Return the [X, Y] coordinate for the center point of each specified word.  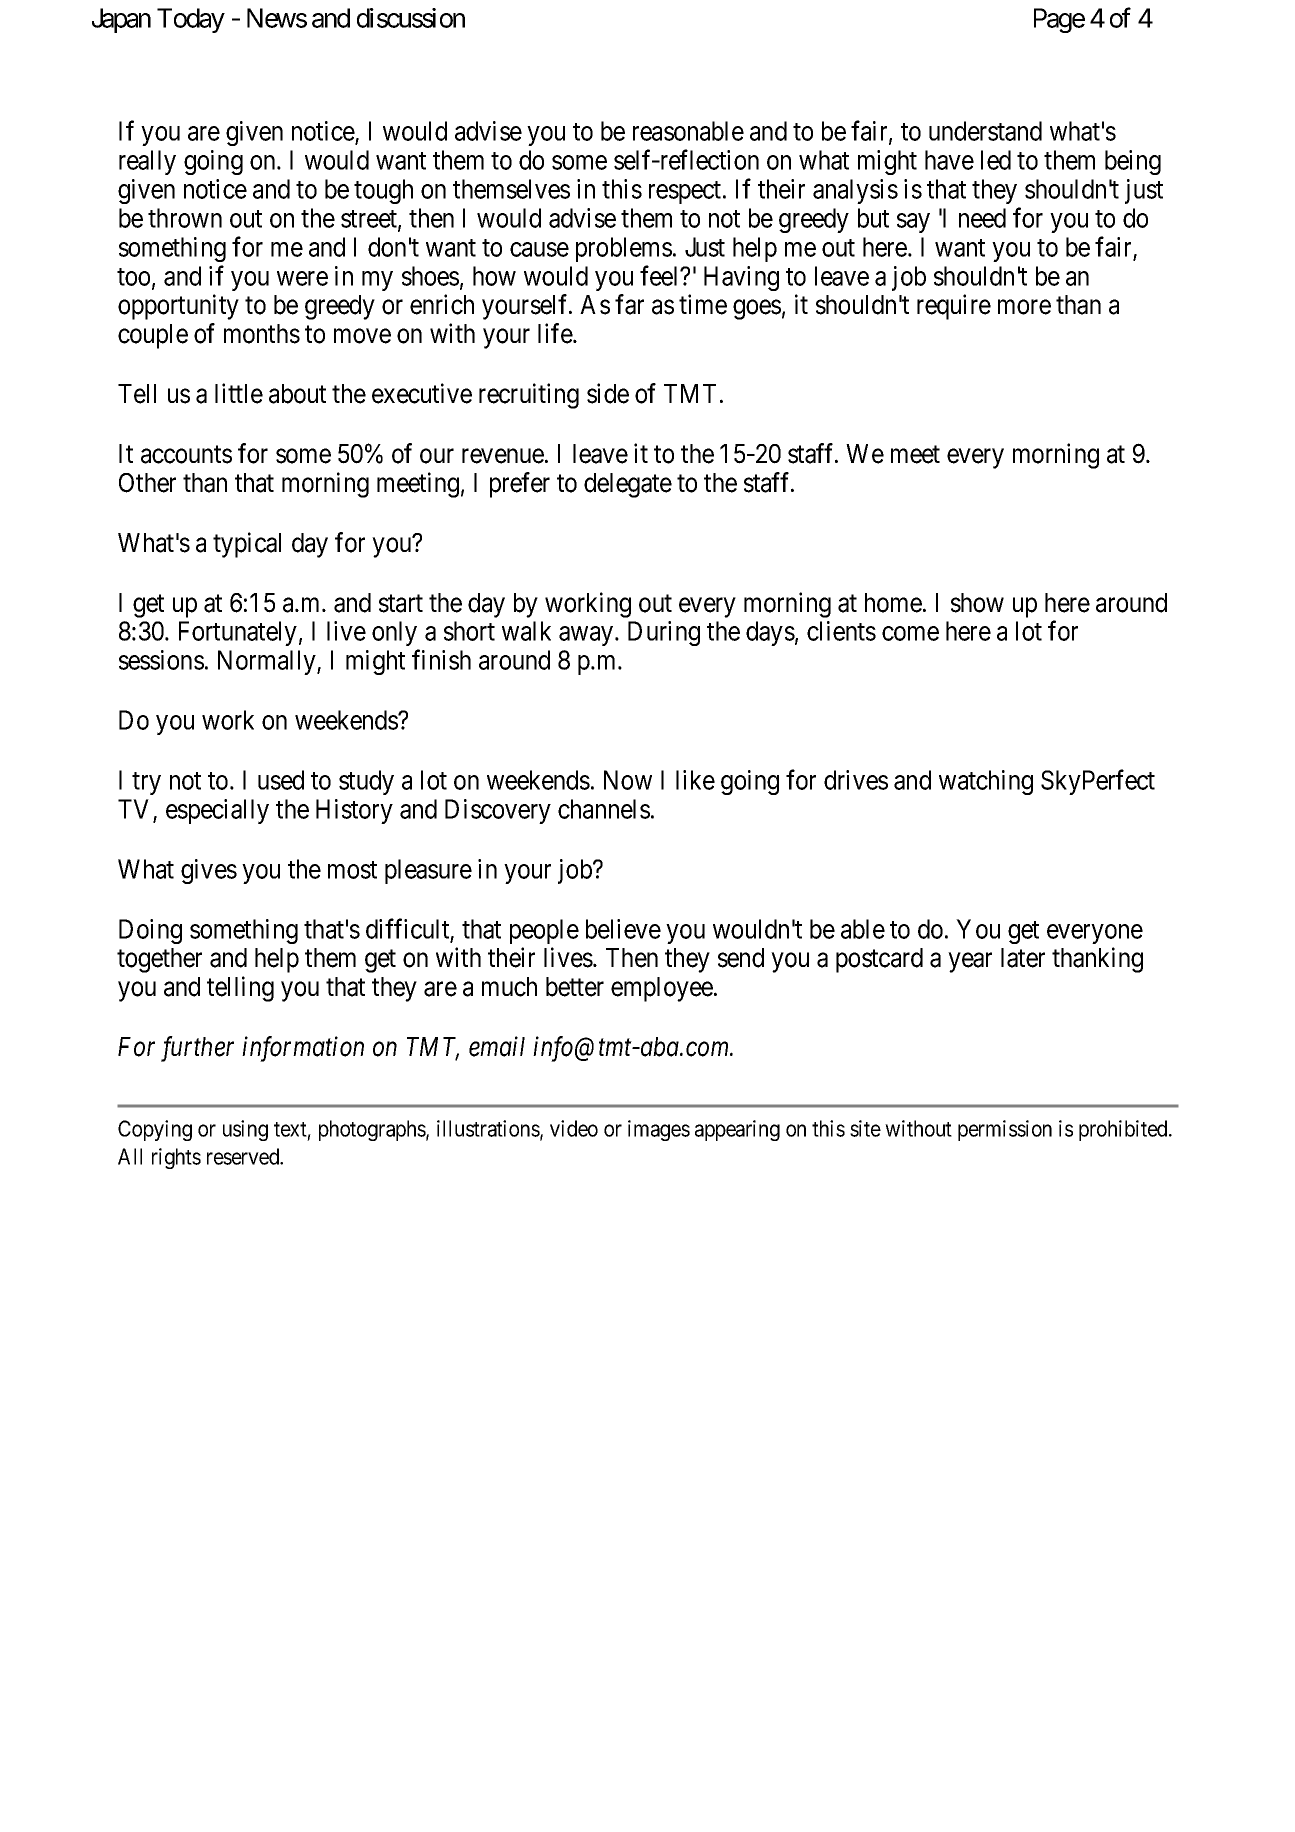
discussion [411, 18]
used [281, 780]
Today [191, 20]
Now [628, 780]
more [1024, 307]
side [608, 393]
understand [985, 131]
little [239, 393]
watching [986, 782]
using [245, 1130]
